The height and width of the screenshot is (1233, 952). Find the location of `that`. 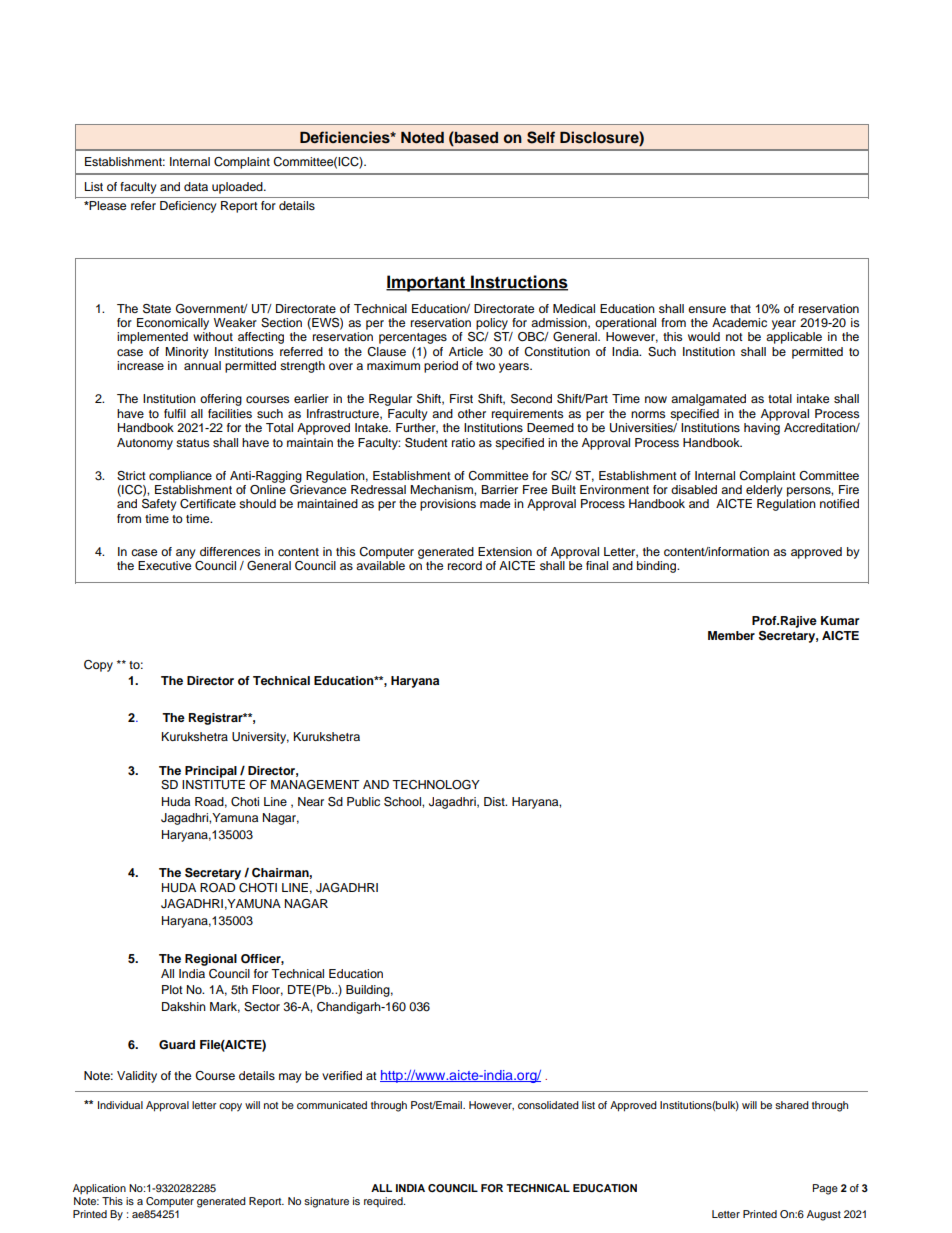

that is located at coordinates (740, 308).
